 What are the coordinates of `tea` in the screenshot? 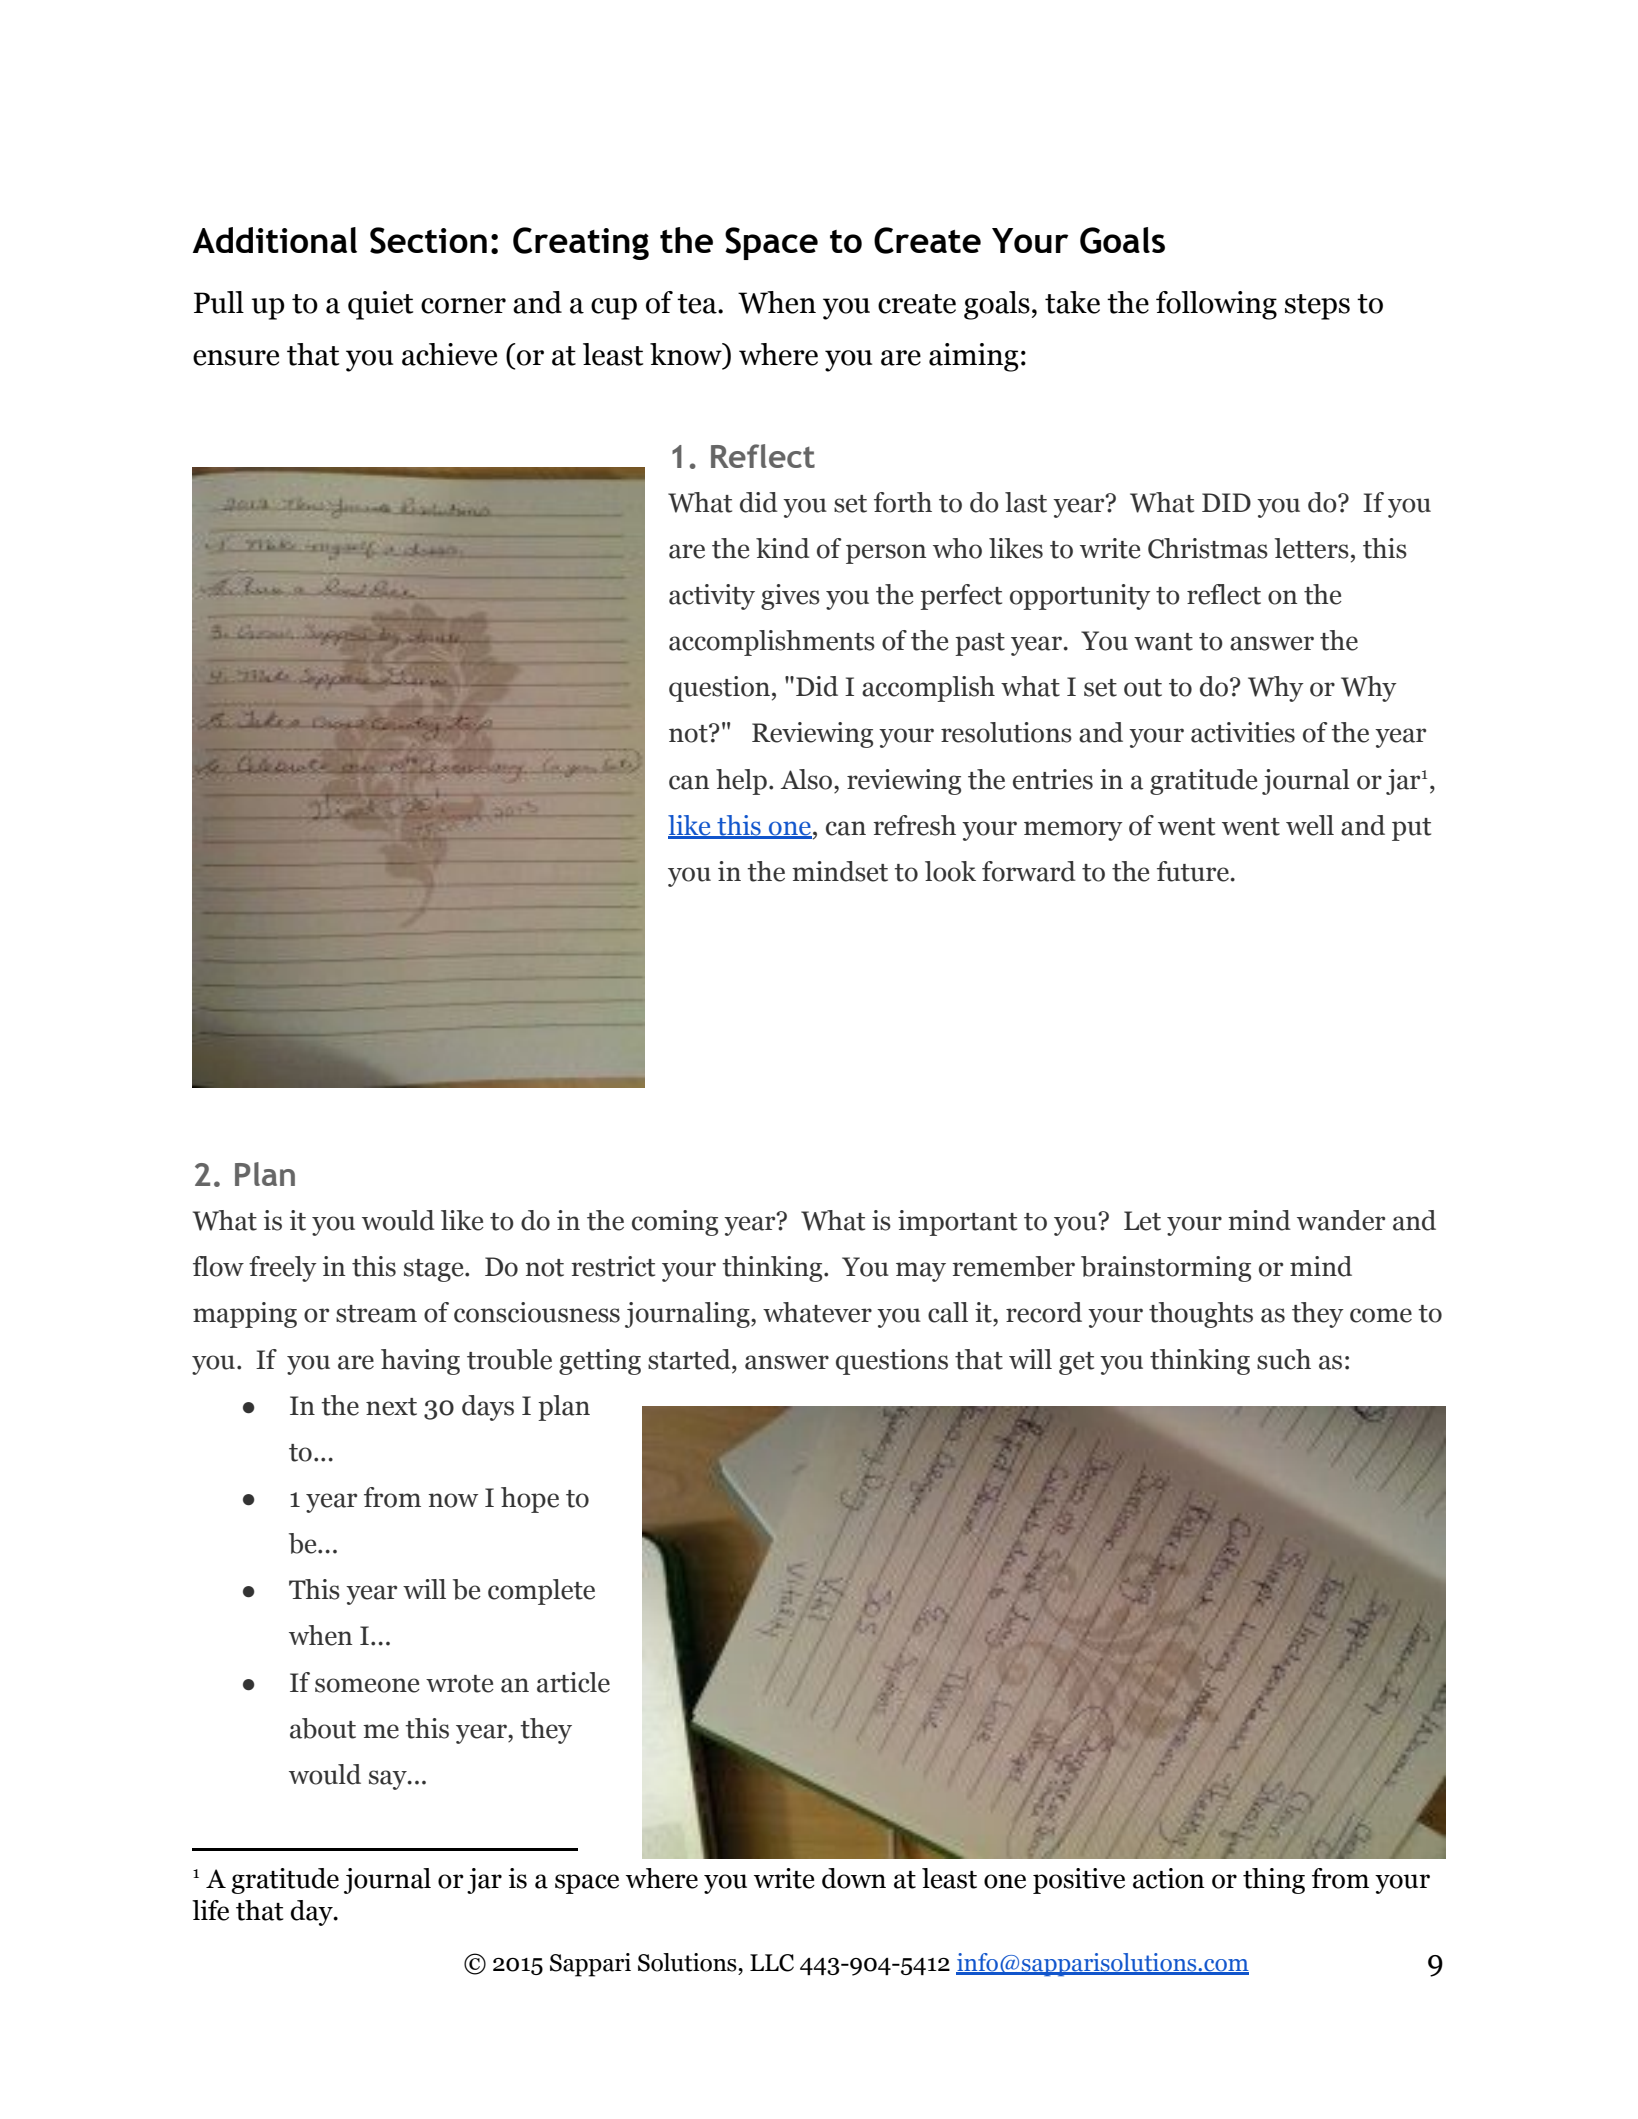 It's located at (698, 304).
